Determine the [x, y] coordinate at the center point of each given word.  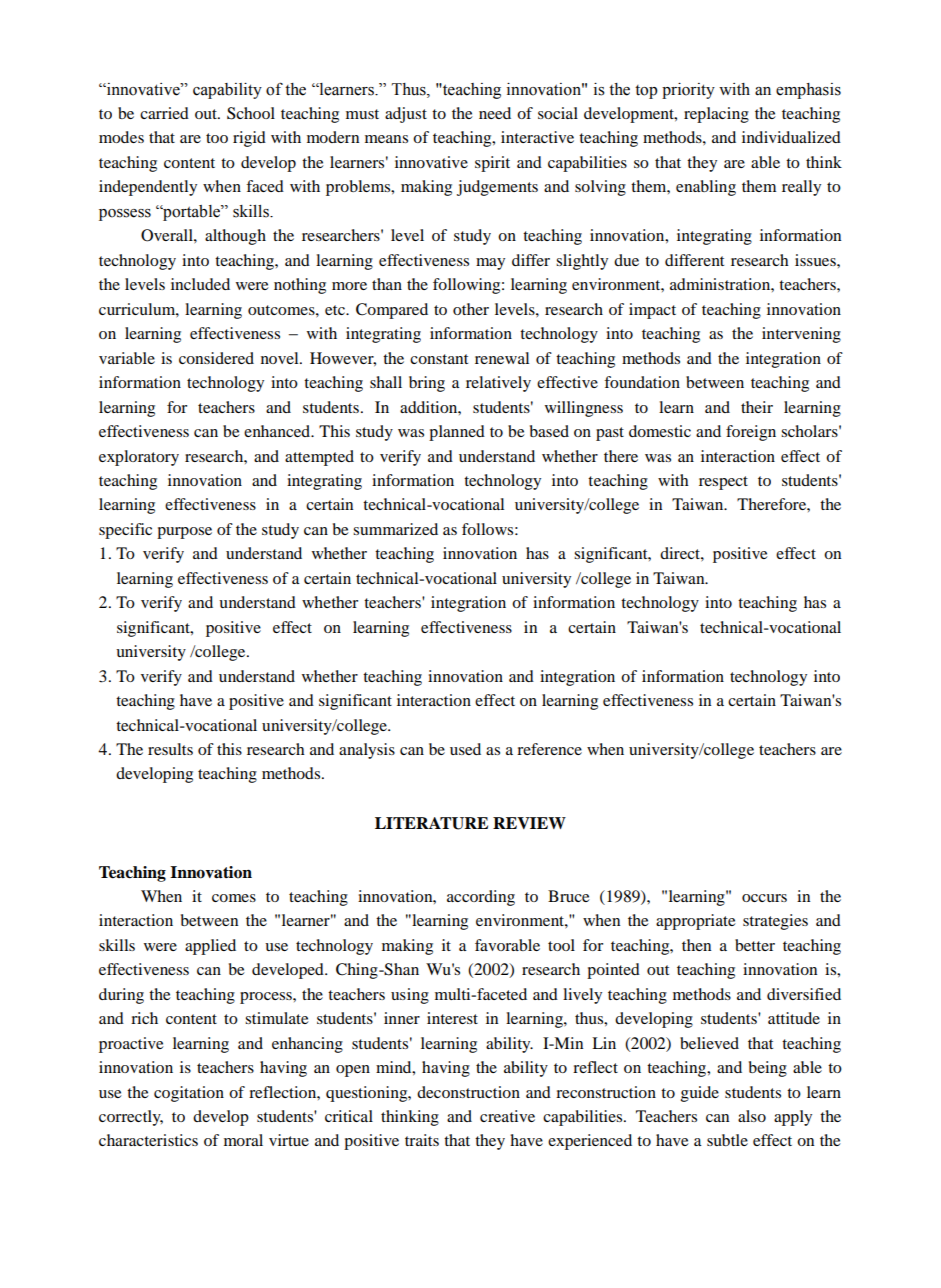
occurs [764, 898]
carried [164, 113]
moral [243, 1140]
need [495, 113]
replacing [716, 115]
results [170, 749]
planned [457, 433]
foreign [751, 433]
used [465, 749]
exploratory [139, 458]
